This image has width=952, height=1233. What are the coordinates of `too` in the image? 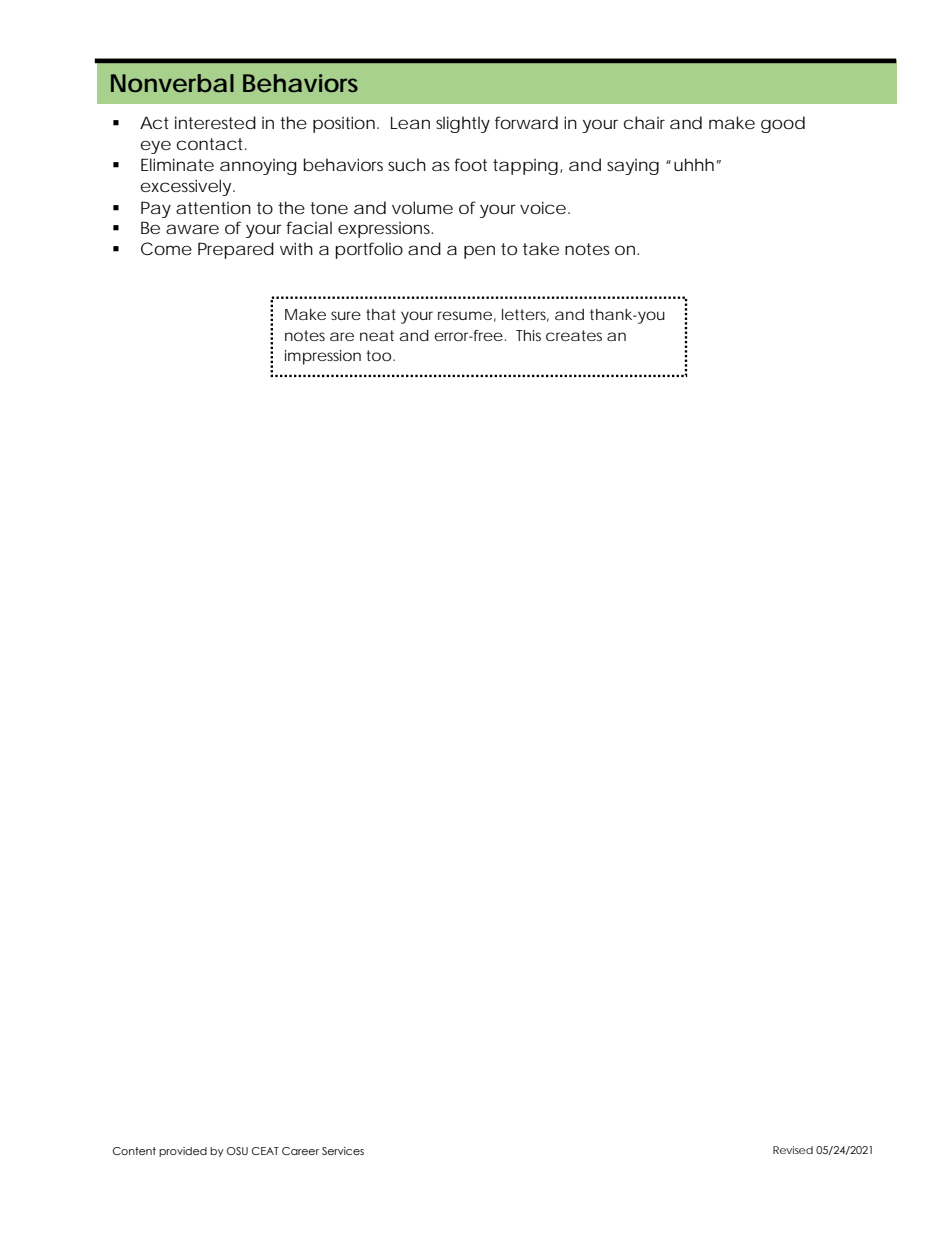 It's located at (378, 355).
